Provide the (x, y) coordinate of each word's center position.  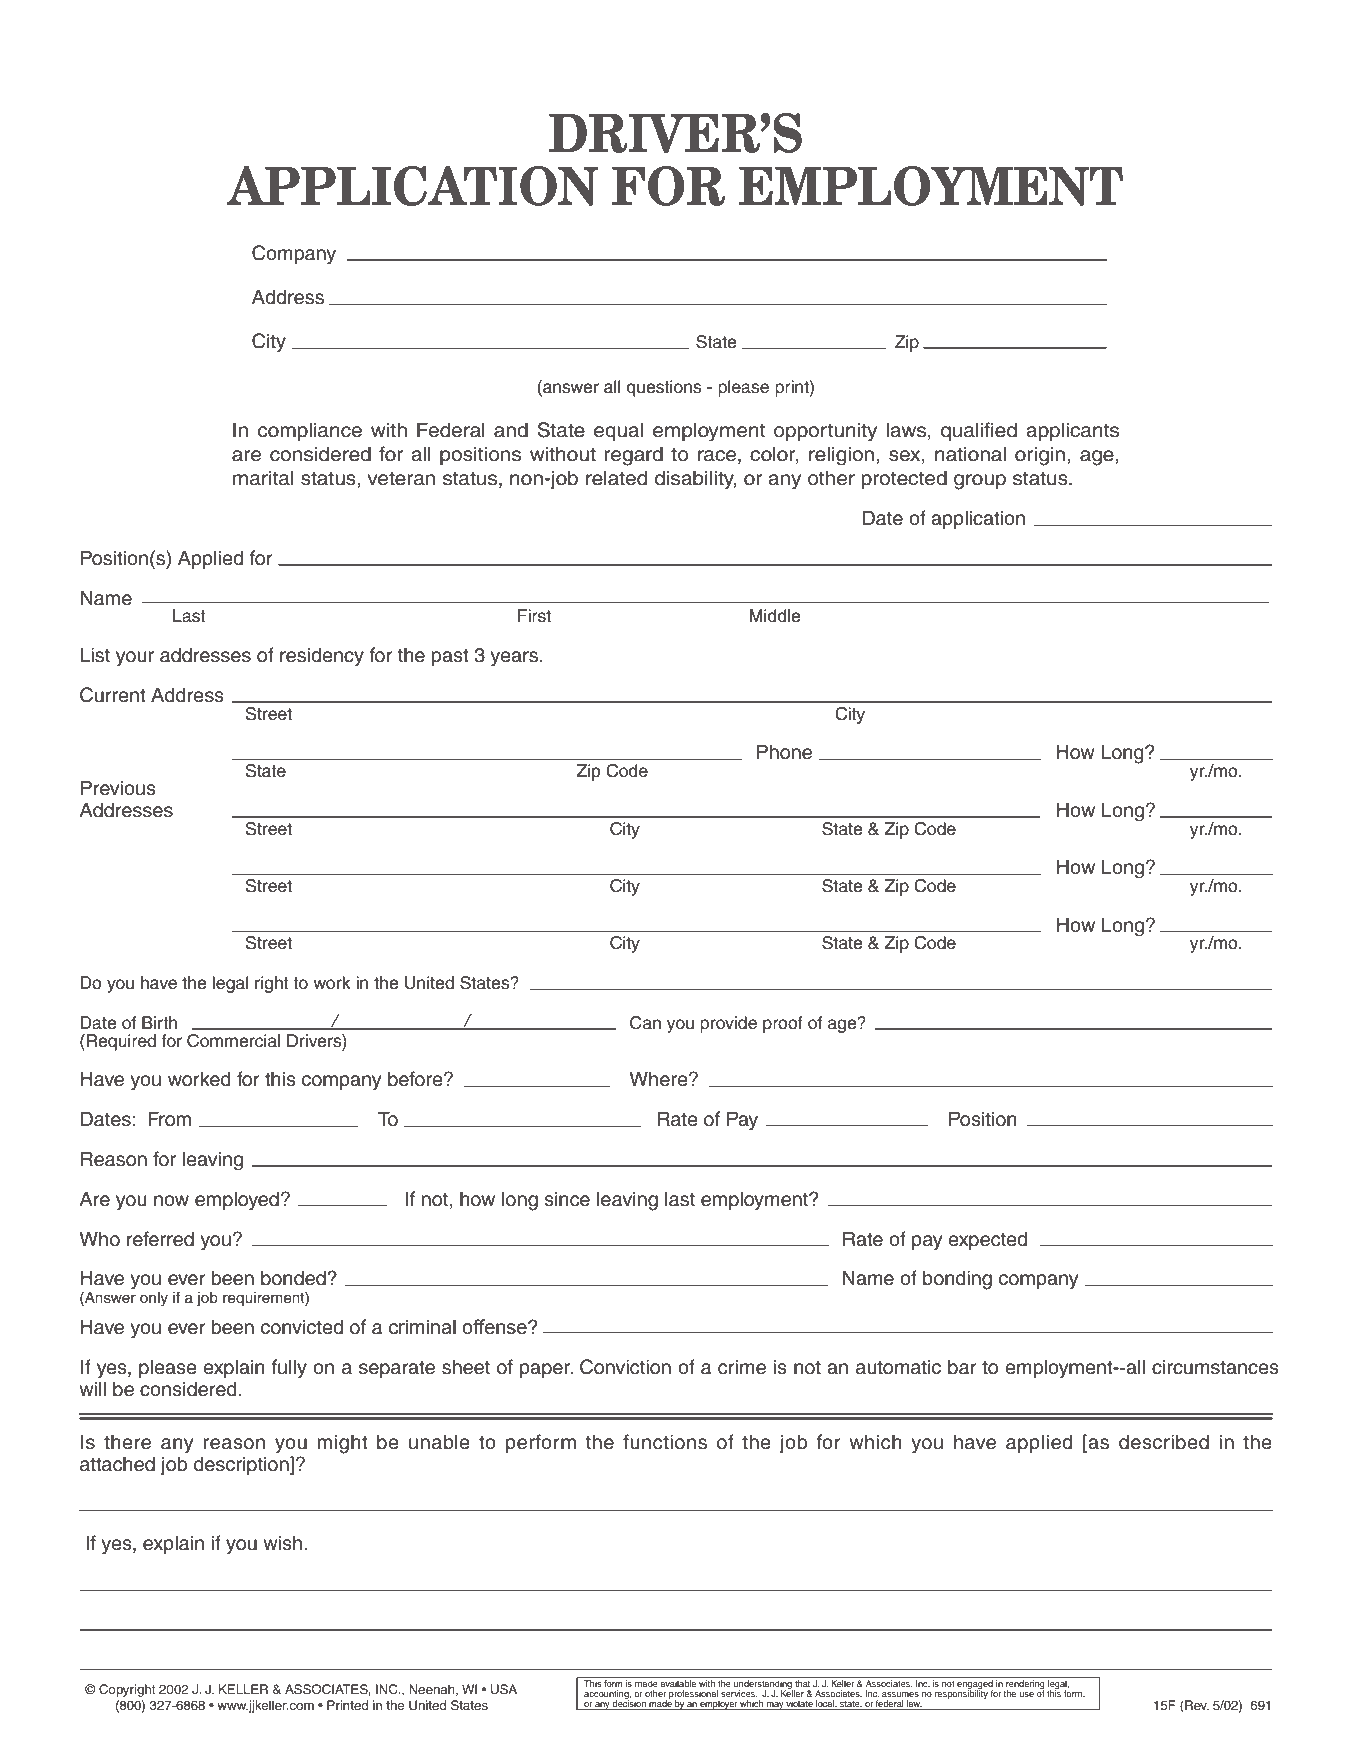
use (1027, 1694)
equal (618, 431)
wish (282, 1543)
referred (160, 1239)
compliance (310, 431)
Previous (118, 788)
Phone (784, 752)
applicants (1072, 431)
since (567, 1199)
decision (629, 1704)
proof (783, 1024)
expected (987, 1240)
